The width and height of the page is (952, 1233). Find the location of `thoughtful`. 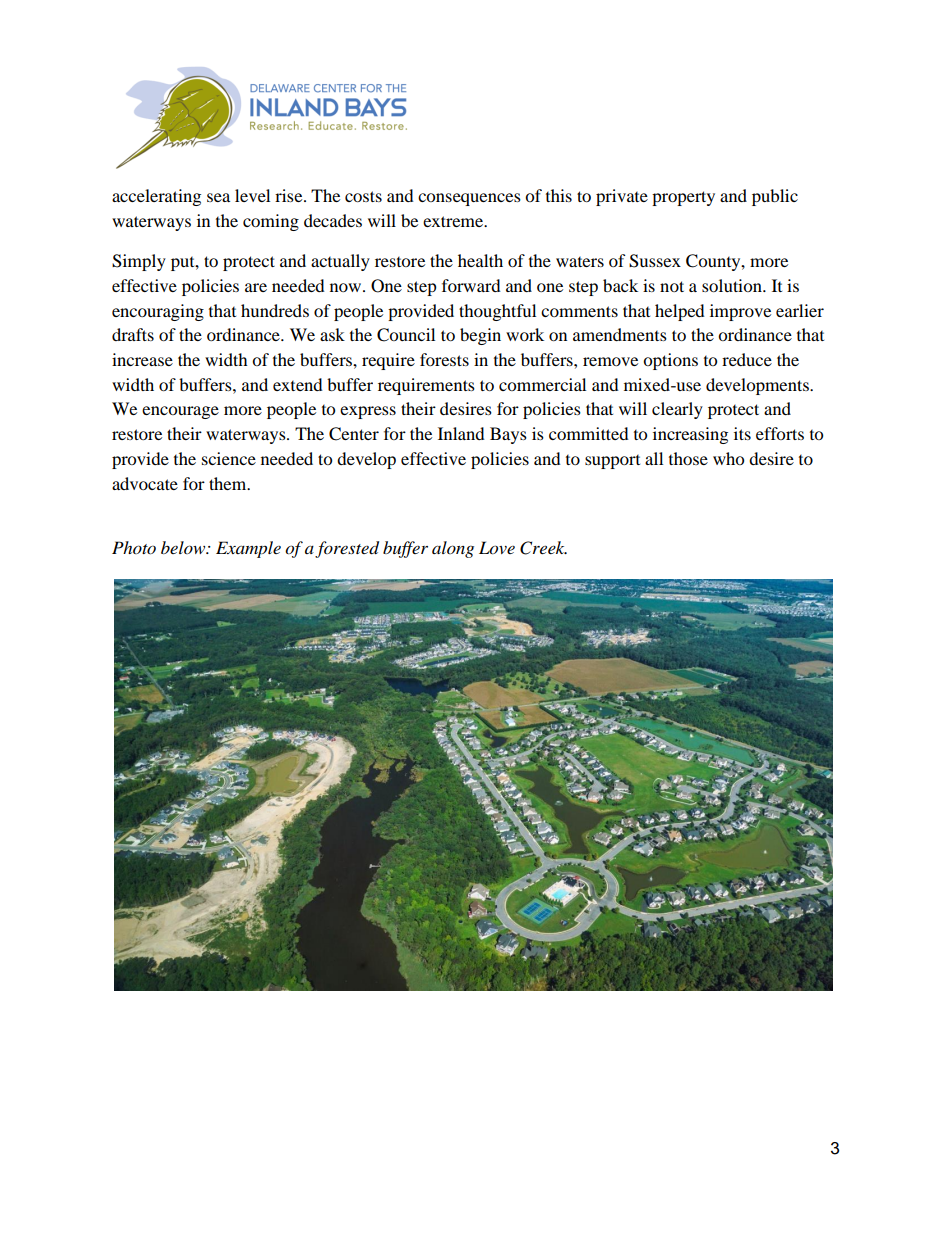

thoughtful is located at coordinates (497, 312).
